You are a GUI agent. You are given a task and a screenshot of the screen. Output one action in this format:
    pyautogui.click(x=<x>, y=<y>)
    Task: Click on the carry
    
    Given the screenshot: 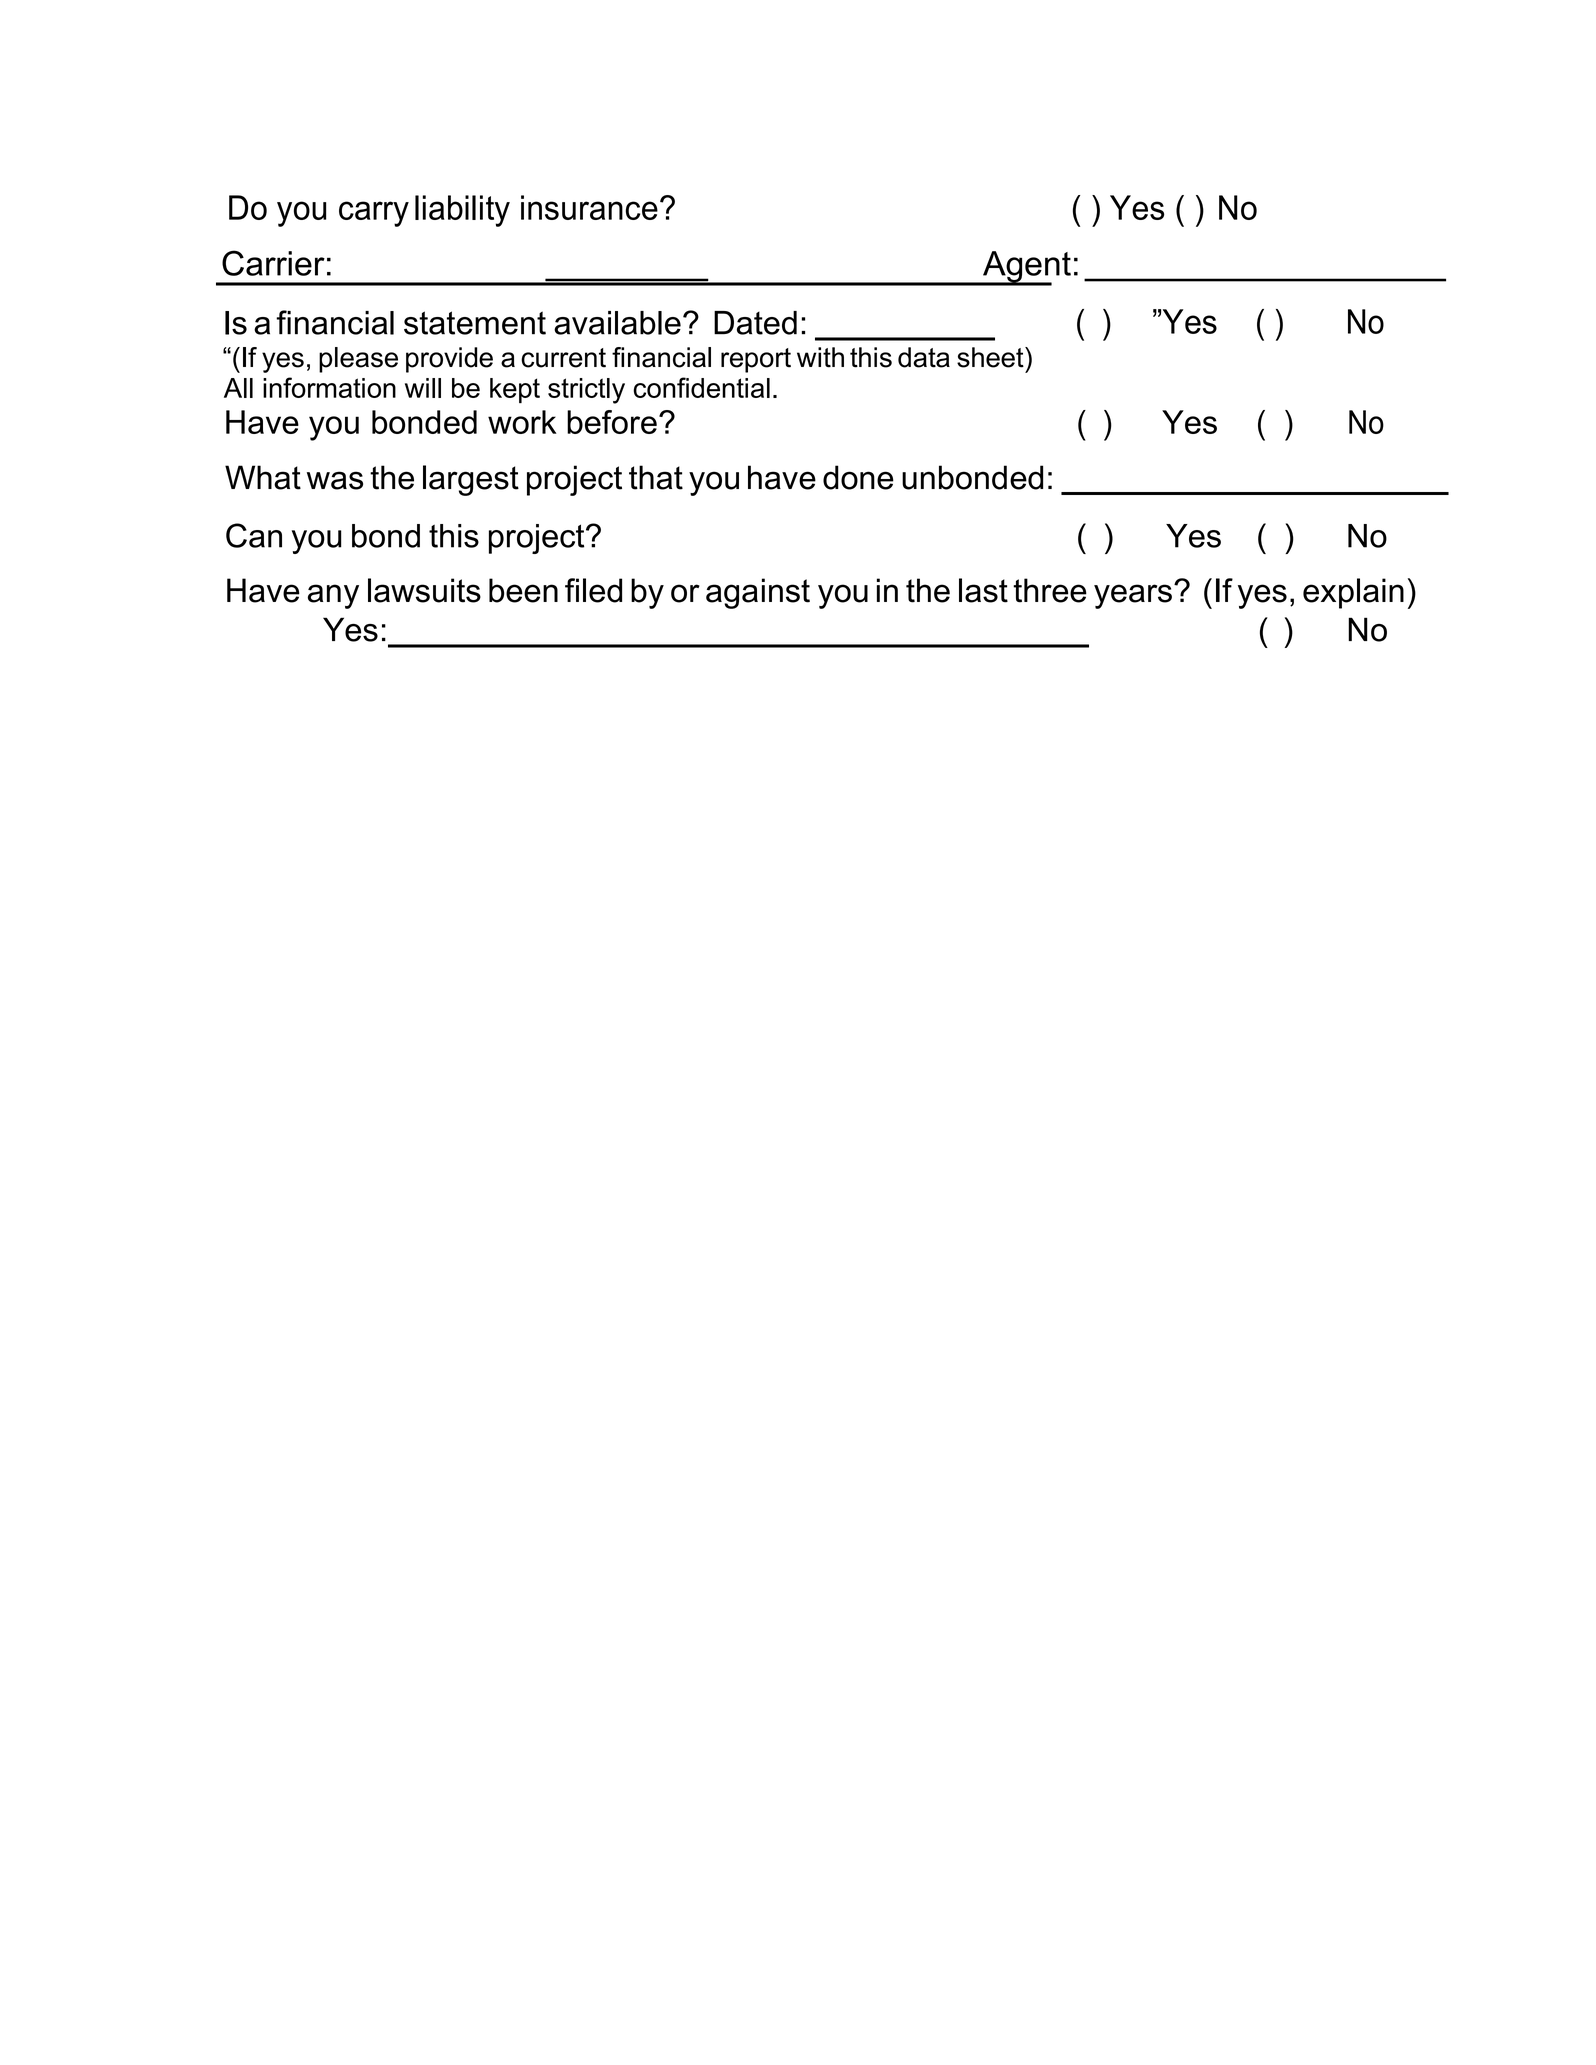 What is the action you would take?
    pyautogui.click(x=374, y=214)
